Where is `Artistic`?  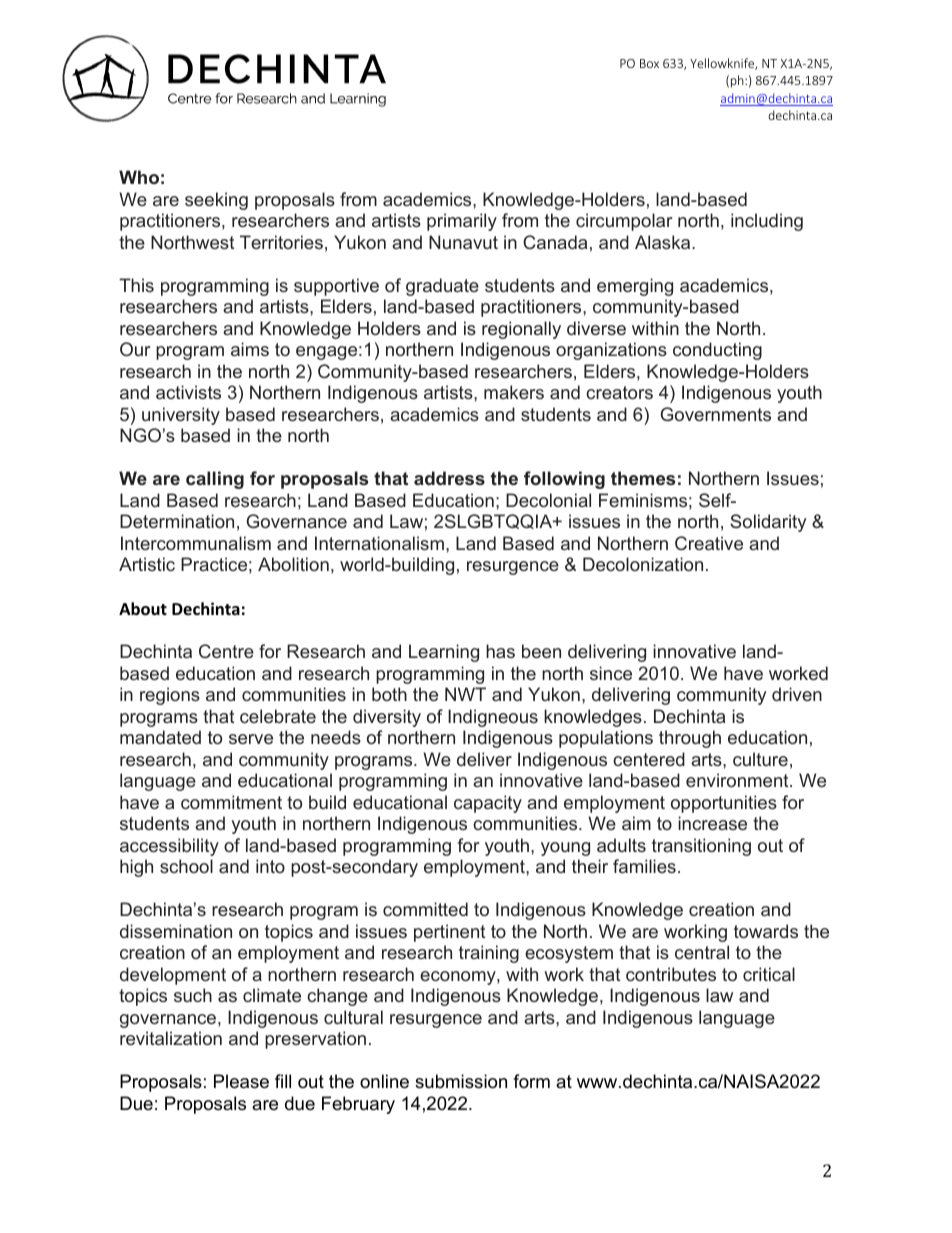 Artistic is located at coordinates (147, 564).
